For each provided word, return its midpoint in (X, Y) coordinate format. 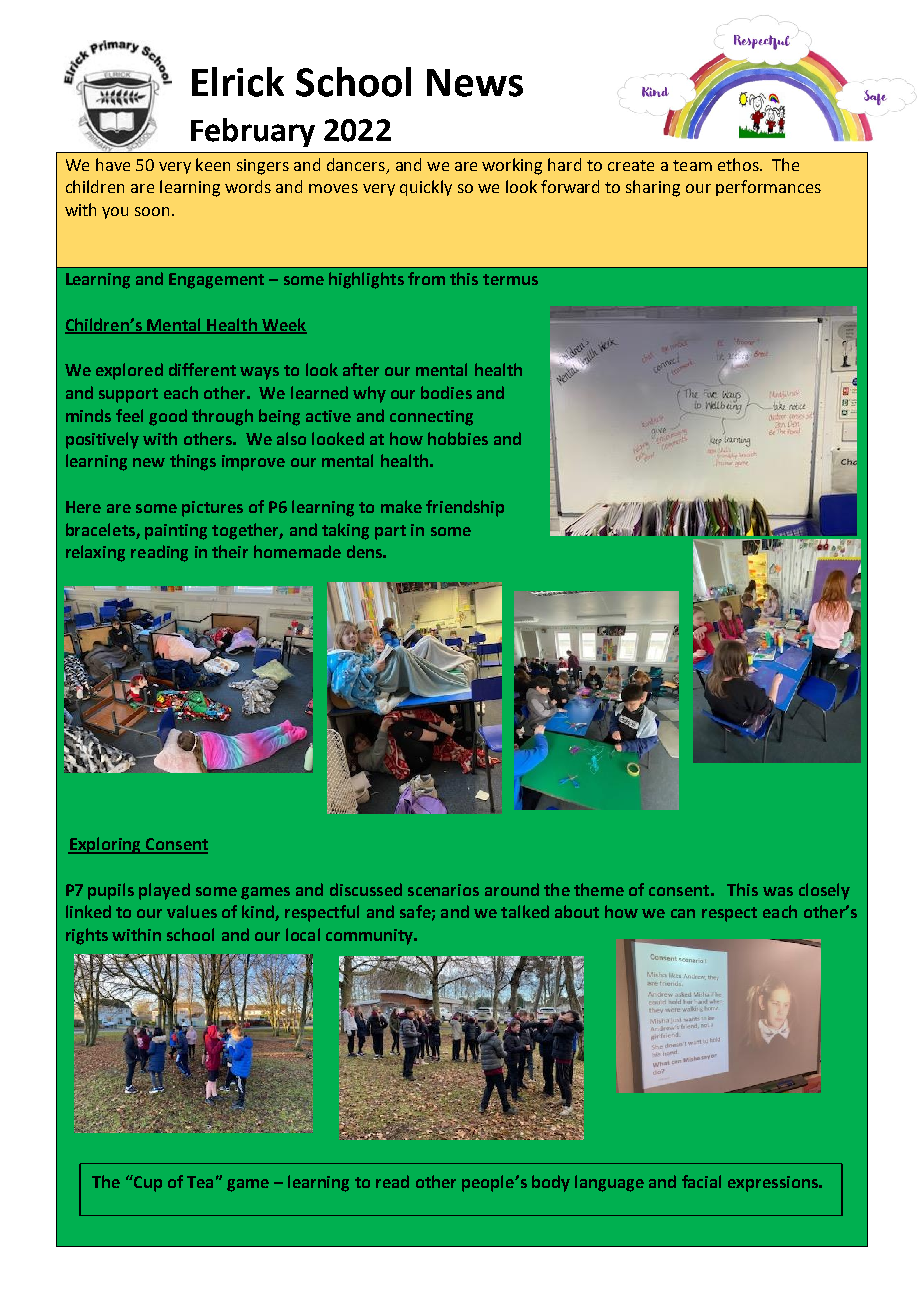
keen (213, 164)
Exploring (105, 845)
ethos (739, 164)
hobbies (458, 438)
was (778, 891)
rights (87, 936)
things (193, 462)
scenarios (443, 890)
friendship (465, 508)
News (475, 83)
